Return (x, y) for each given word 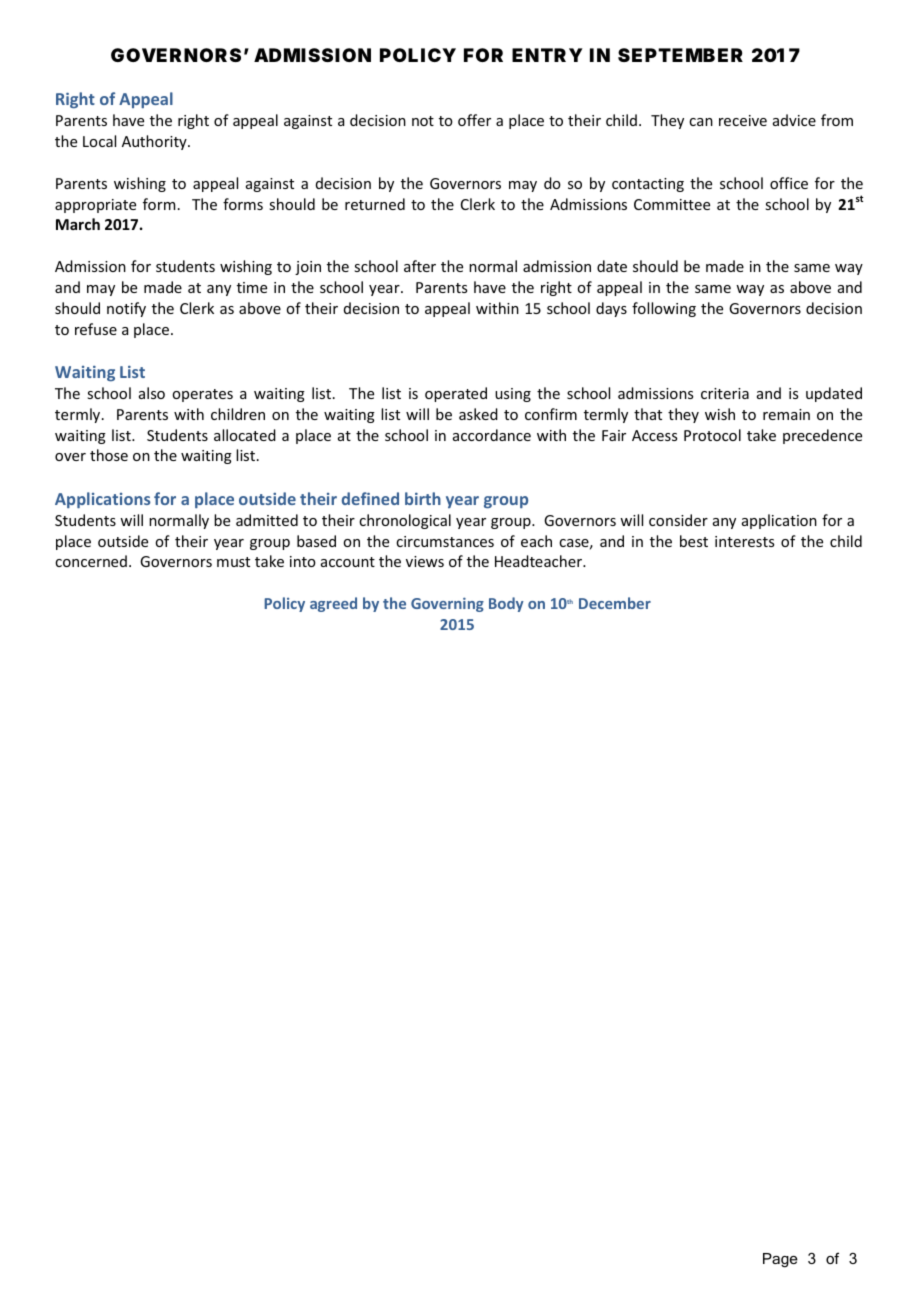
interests (744, 541)
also (152, 393)
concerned (91, 561)
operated (456, 394)
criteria (725, 393)
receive (743, 120)
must (233, 562)
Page (780, 1260)
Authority (155, 142)
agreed (333, 604)
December (615, 603)
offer (474, 120)
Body (506, 604)
